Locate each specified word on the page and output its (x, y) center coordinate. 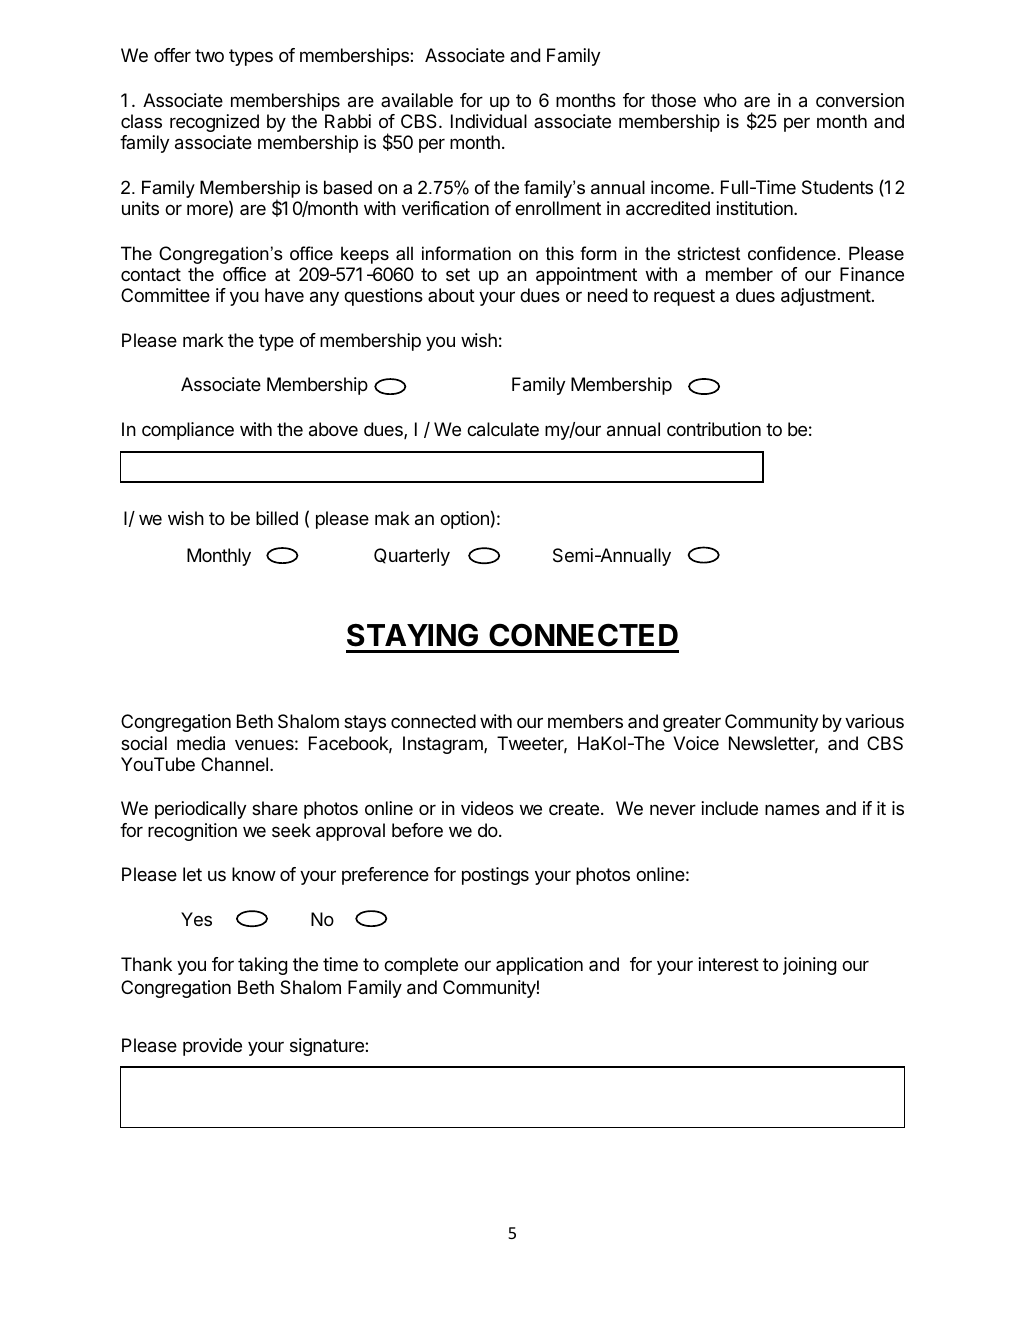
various (874, 721)
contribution (714, 429)
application (539, 966)
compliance (188, 431)
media (201, 743)
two (209, 55)
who (720, 100)
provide (212, 1047)
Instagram (444, 745)
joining (809, 966)
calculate (503, 429)
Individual (489, 121)
